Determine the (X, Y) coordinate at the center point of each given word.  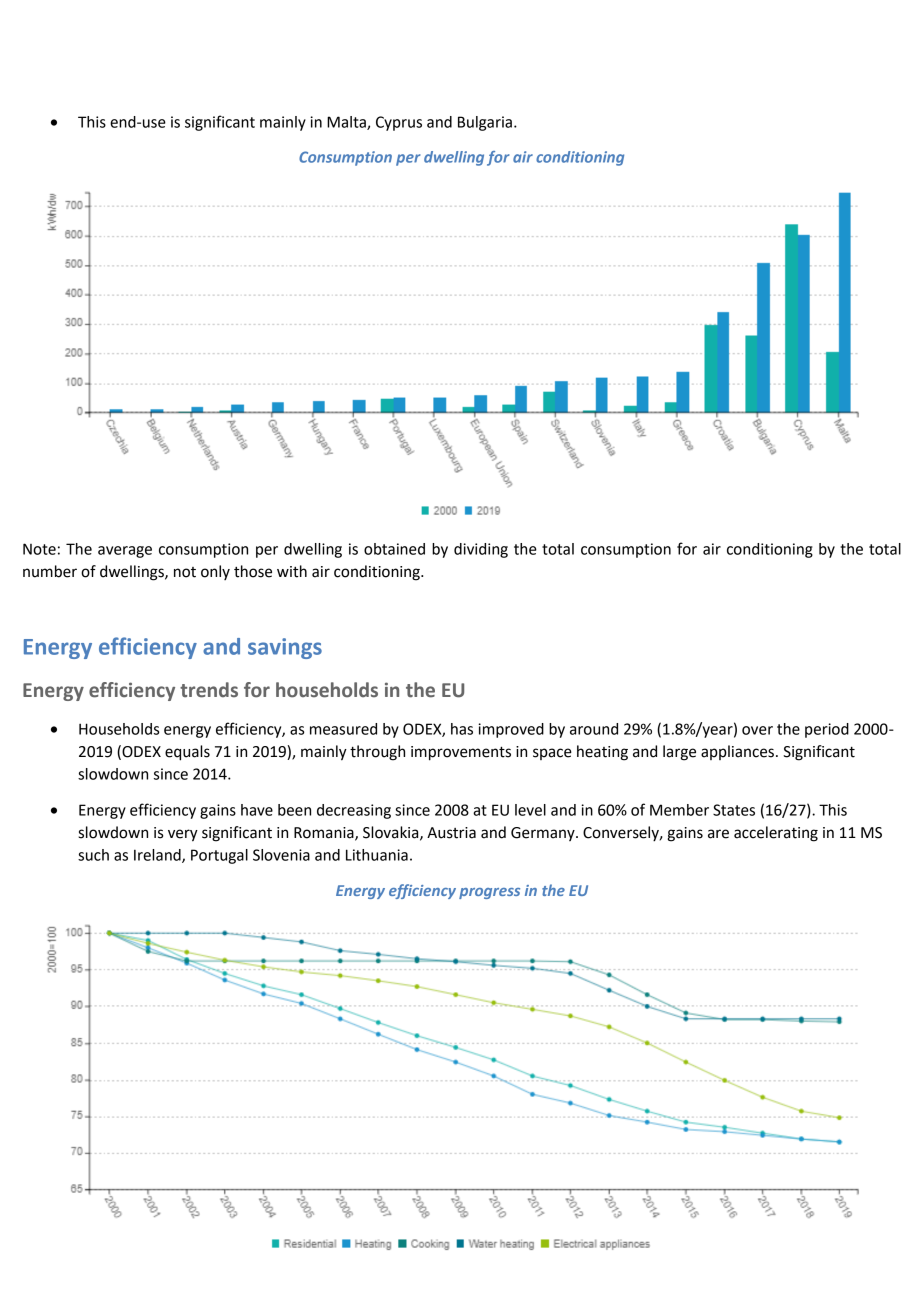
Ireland (158, 856)
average (125, 552)
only (215, 572)
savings (285, 648)
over (757, 730)
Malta (347, 123)
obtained (394, 549)
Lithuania (377, 855)
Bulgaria (485, 123)
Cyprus (399, 123)
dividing (481, 550)
